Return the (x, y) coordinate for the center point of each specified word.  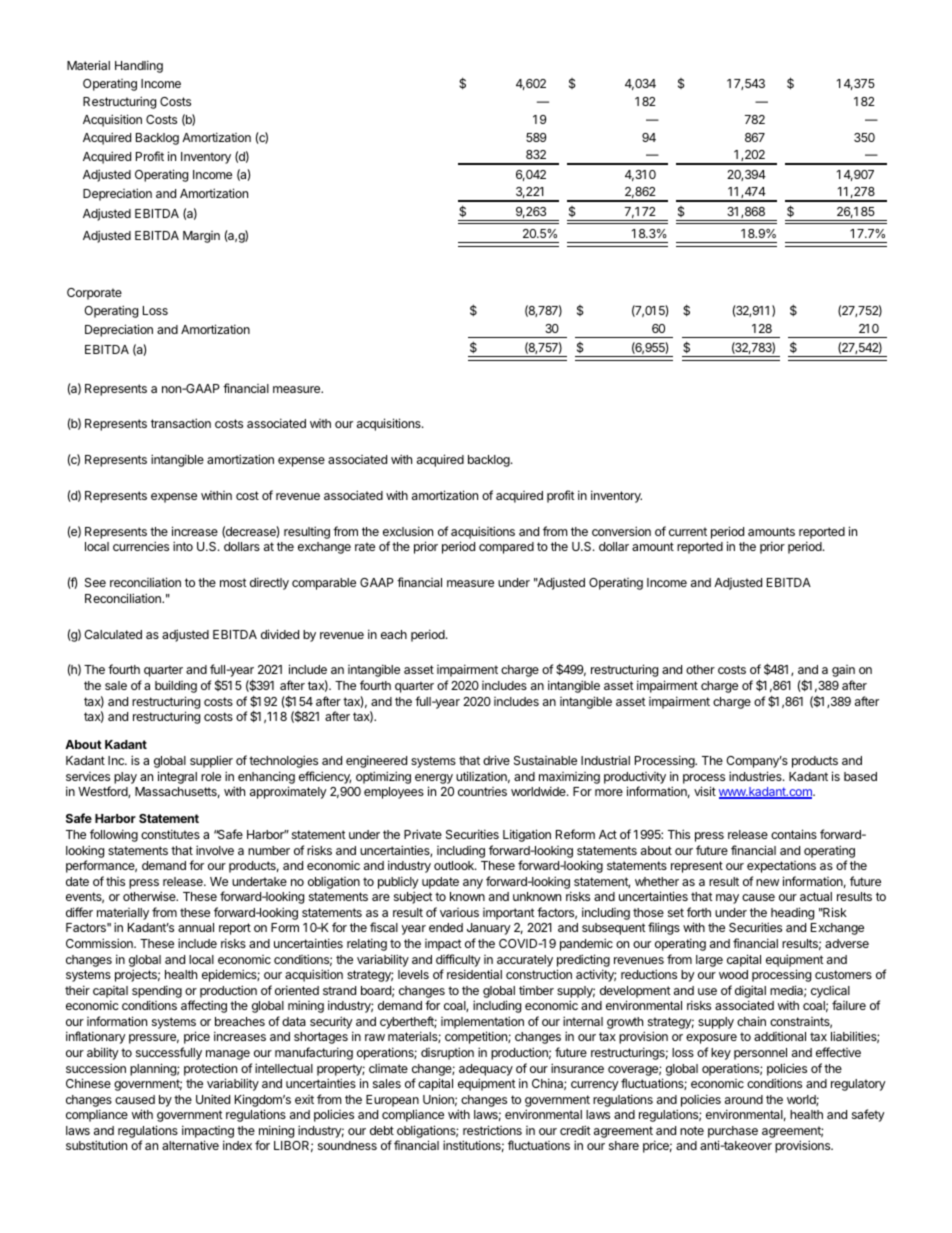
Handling (139, 66)
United (213, 1099)
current (688, 531)
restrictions (492, 1130)
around (744, 1099)
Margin (201, 237)
